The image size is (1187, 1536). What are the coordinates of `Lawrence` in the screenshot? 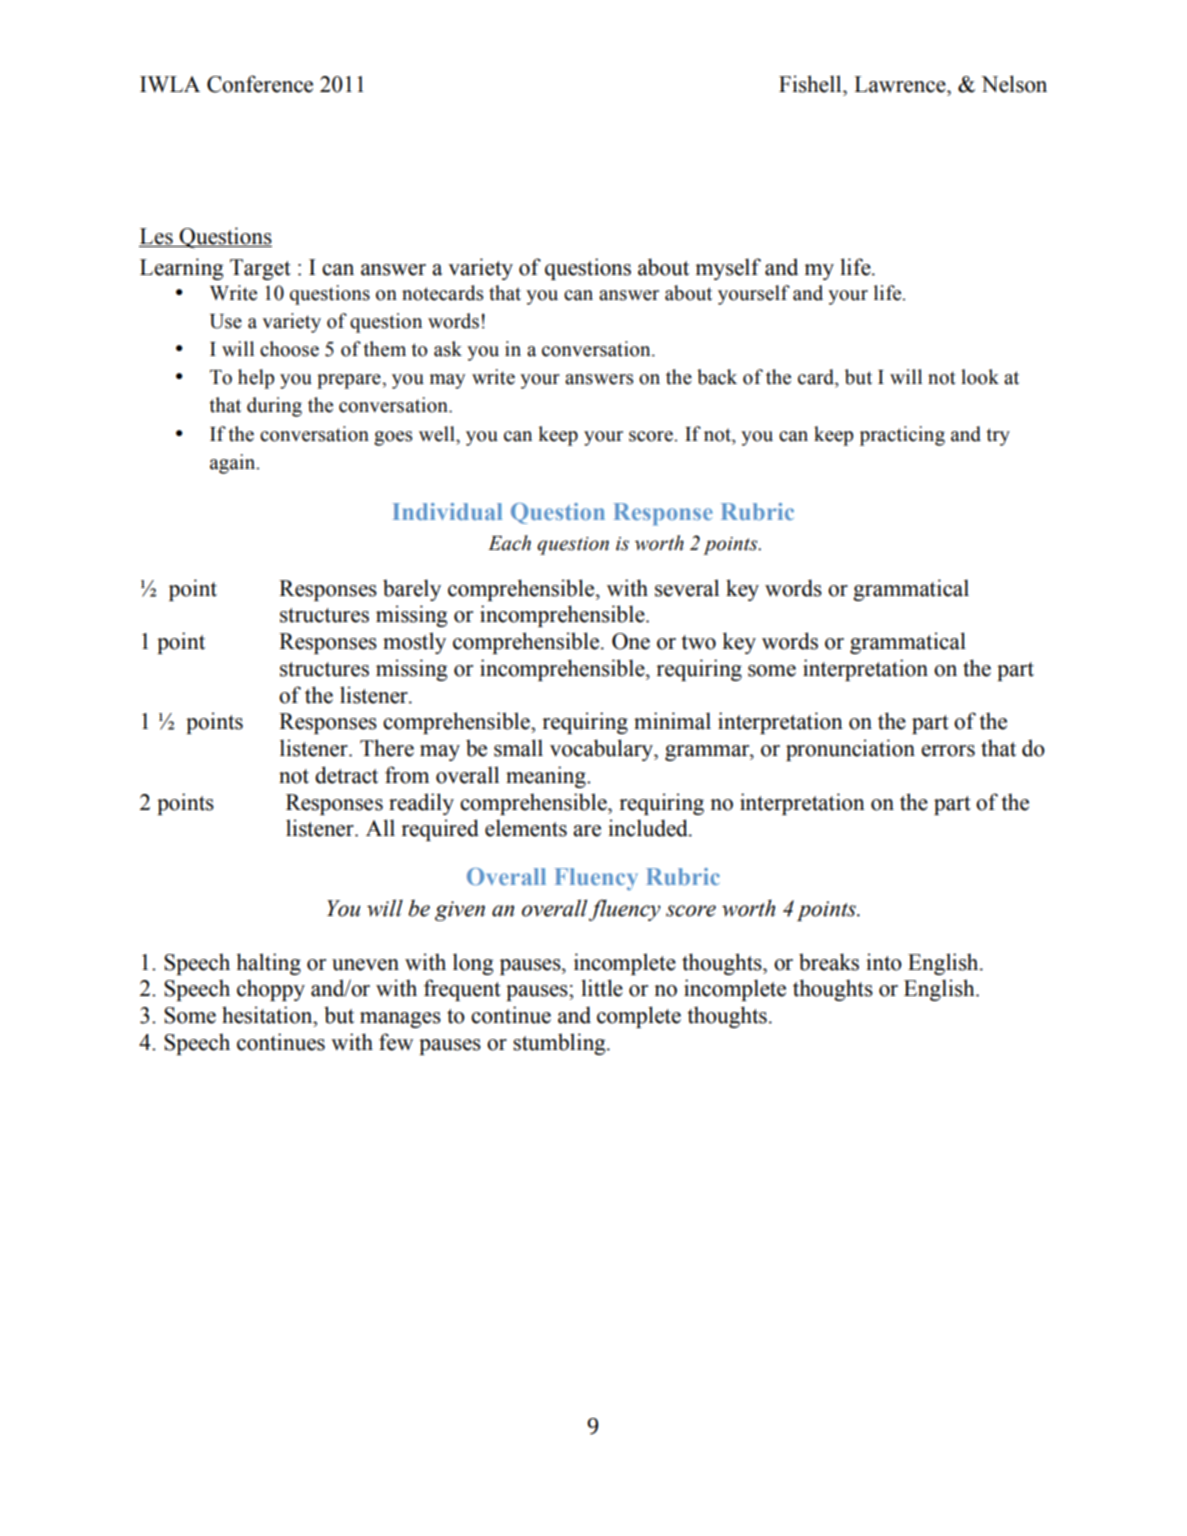 It's located at (901, 84).
